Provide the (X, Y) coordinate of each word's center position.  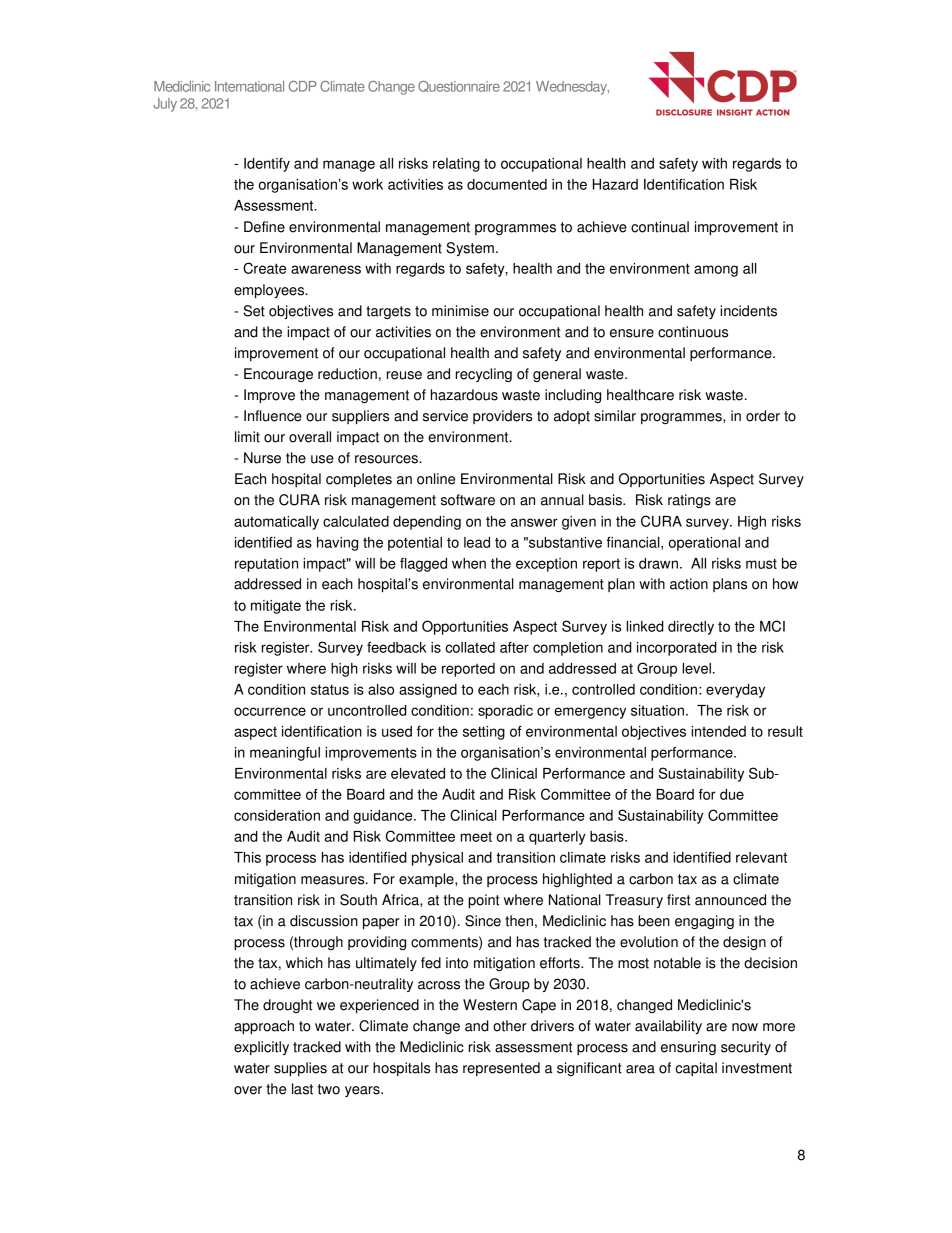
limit (247, 437)
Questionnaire (459, 86)
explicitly (261, 1048)
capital (696, 1069)
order (763, 416)
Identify (267, 165)
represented (501, 1069)
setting (484, 733)
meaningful (285, 754)
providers (502, 417)
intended (718, 731)
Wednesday (572, 88)
